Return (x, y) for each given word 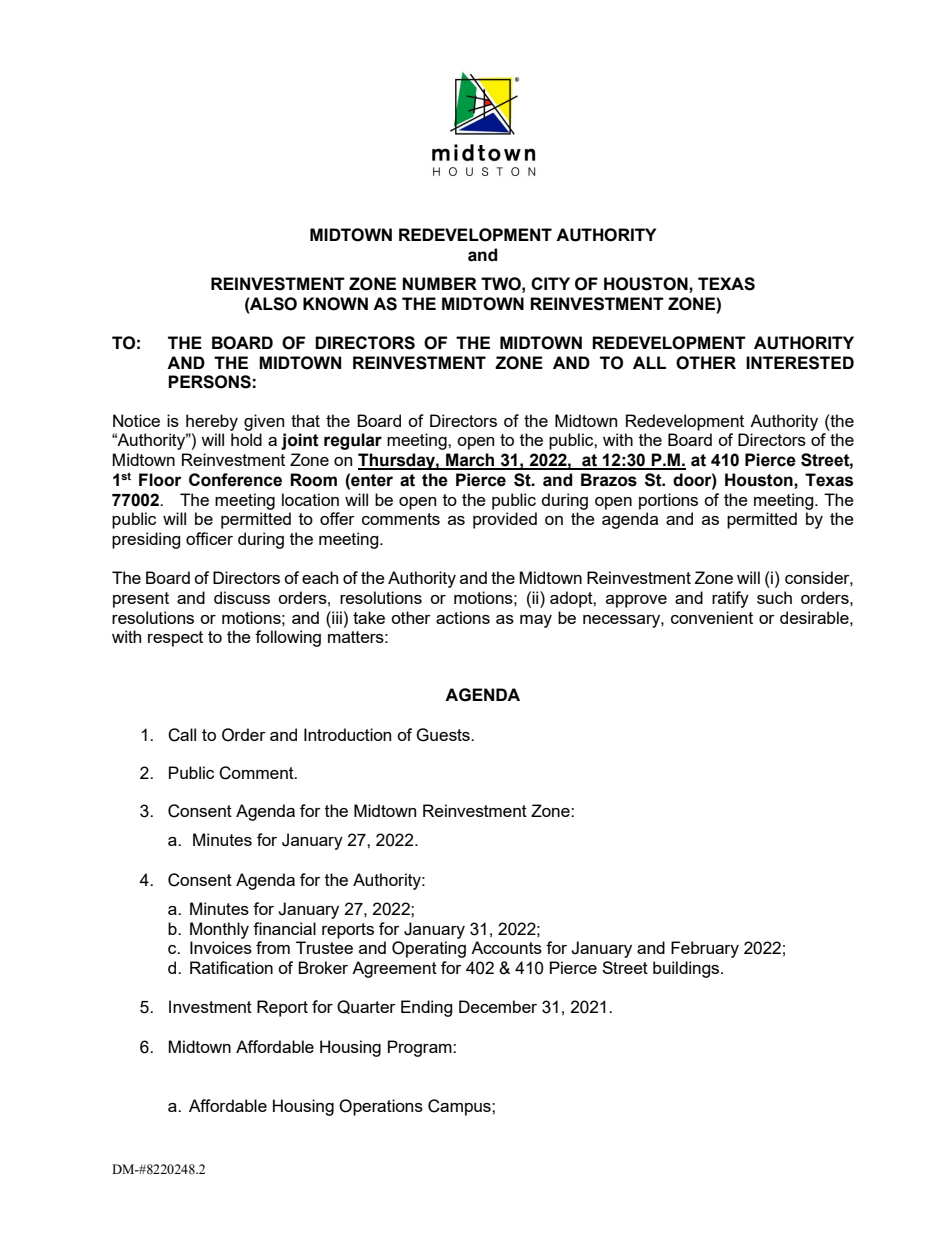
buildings (687, 969)
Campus (460, 1107)
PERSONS (209, 382)
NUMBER (440, 284)
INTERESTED (800, 363)
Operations (381, 1107)
